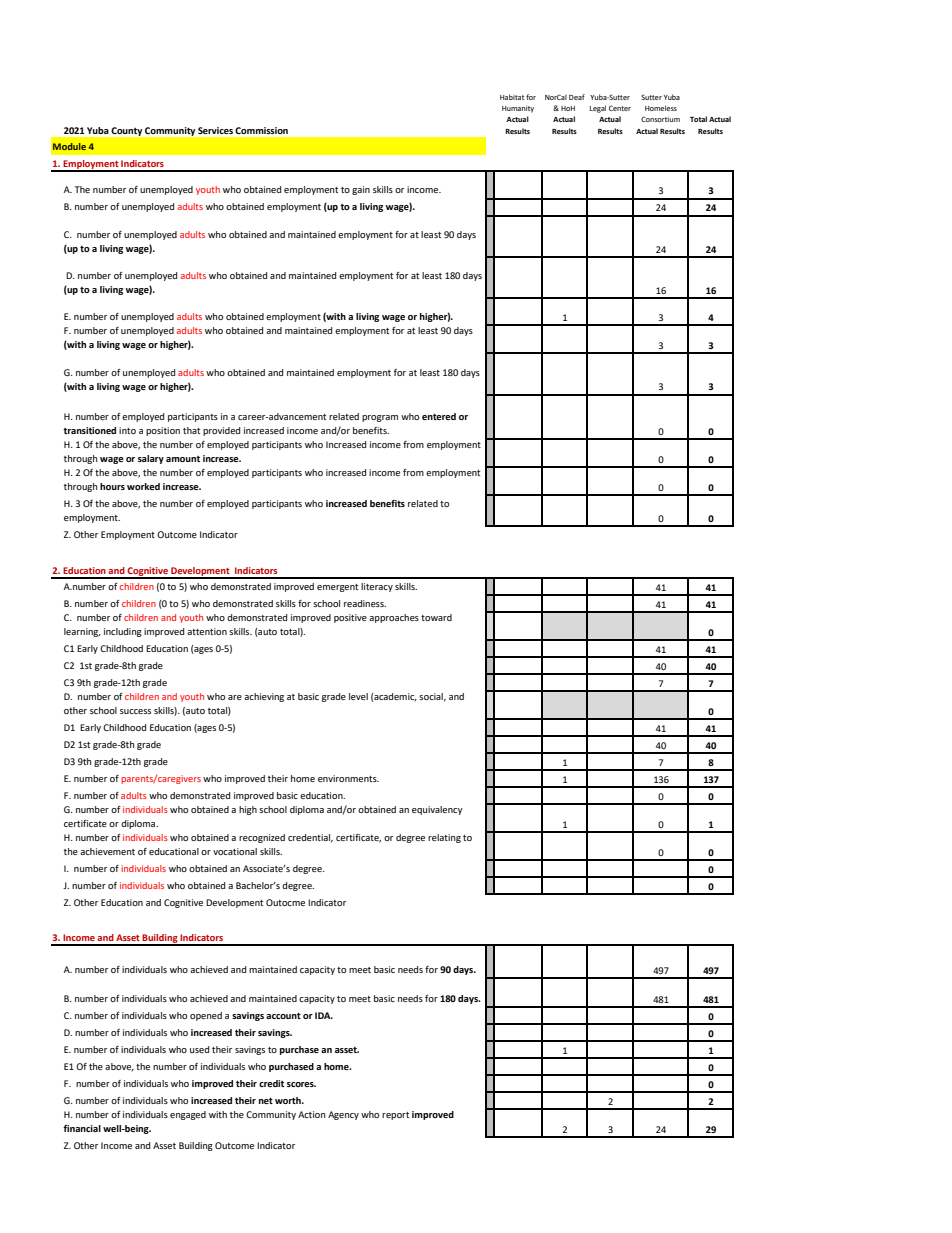 The image size is (952, 1233). What do you see at coordinates (437, 810) in the screenshot?
I see `equivalency` at bounding box center [437, 810].
